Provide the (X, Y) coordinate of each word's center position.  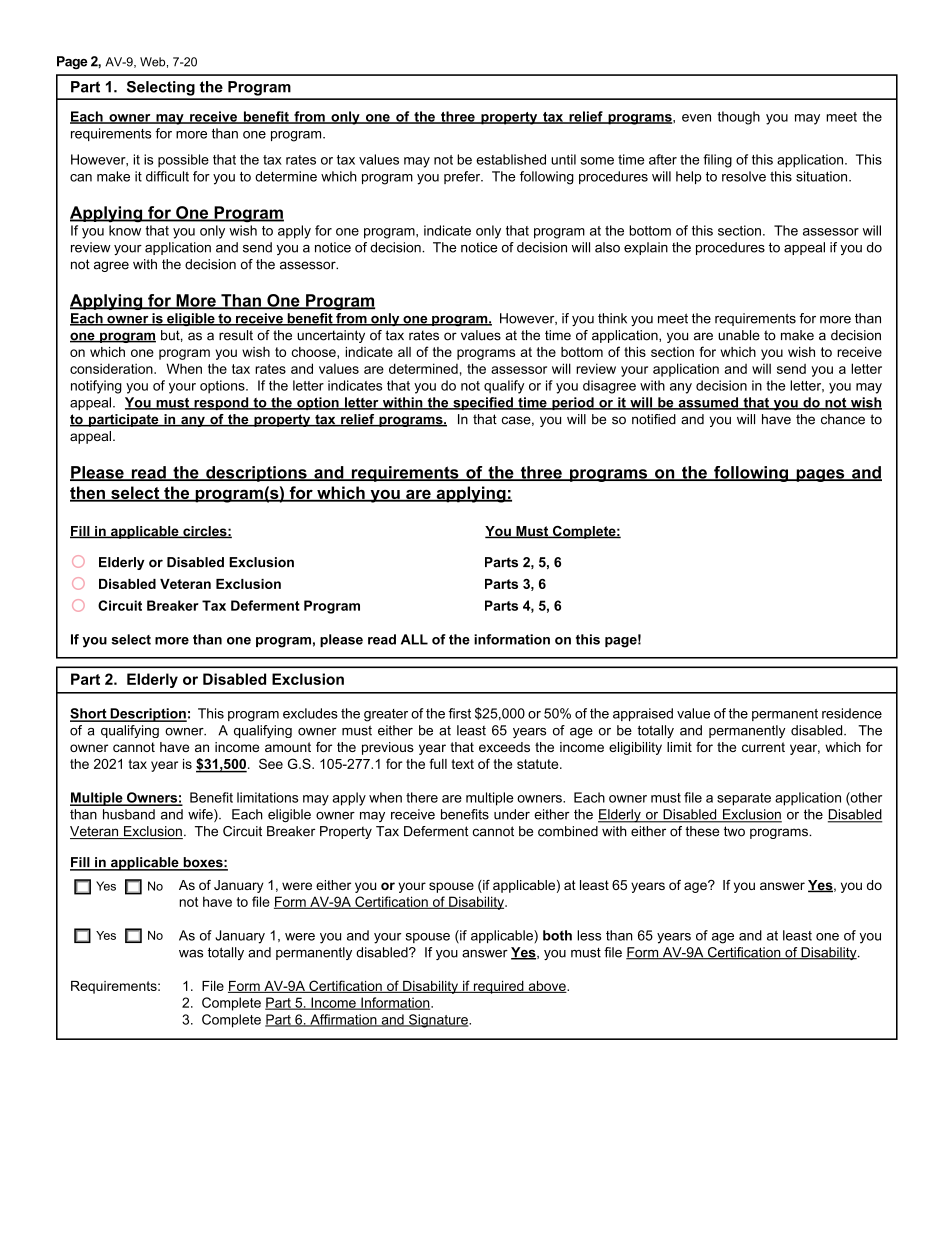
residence (852, 713)
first (459, 713)
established (511, 159)
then (88, 494)
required (498, 987)
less (589, 935)
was (191, 954)
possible (183, 161)
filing (717, 161)
